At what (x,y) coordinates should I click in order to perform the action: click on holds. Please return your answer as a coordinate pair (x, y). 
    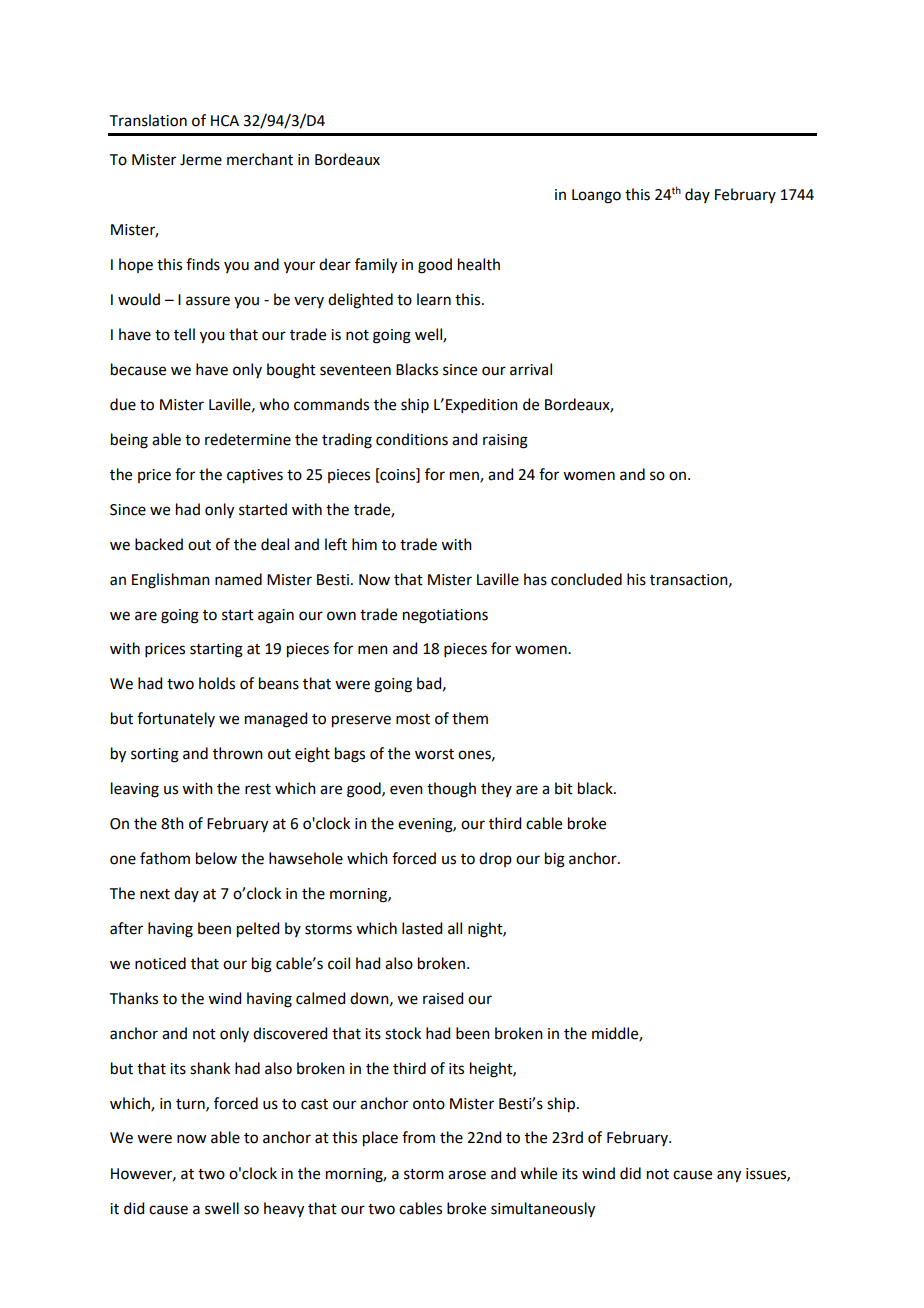
    Looking at the image, I should click on (217, 683).
